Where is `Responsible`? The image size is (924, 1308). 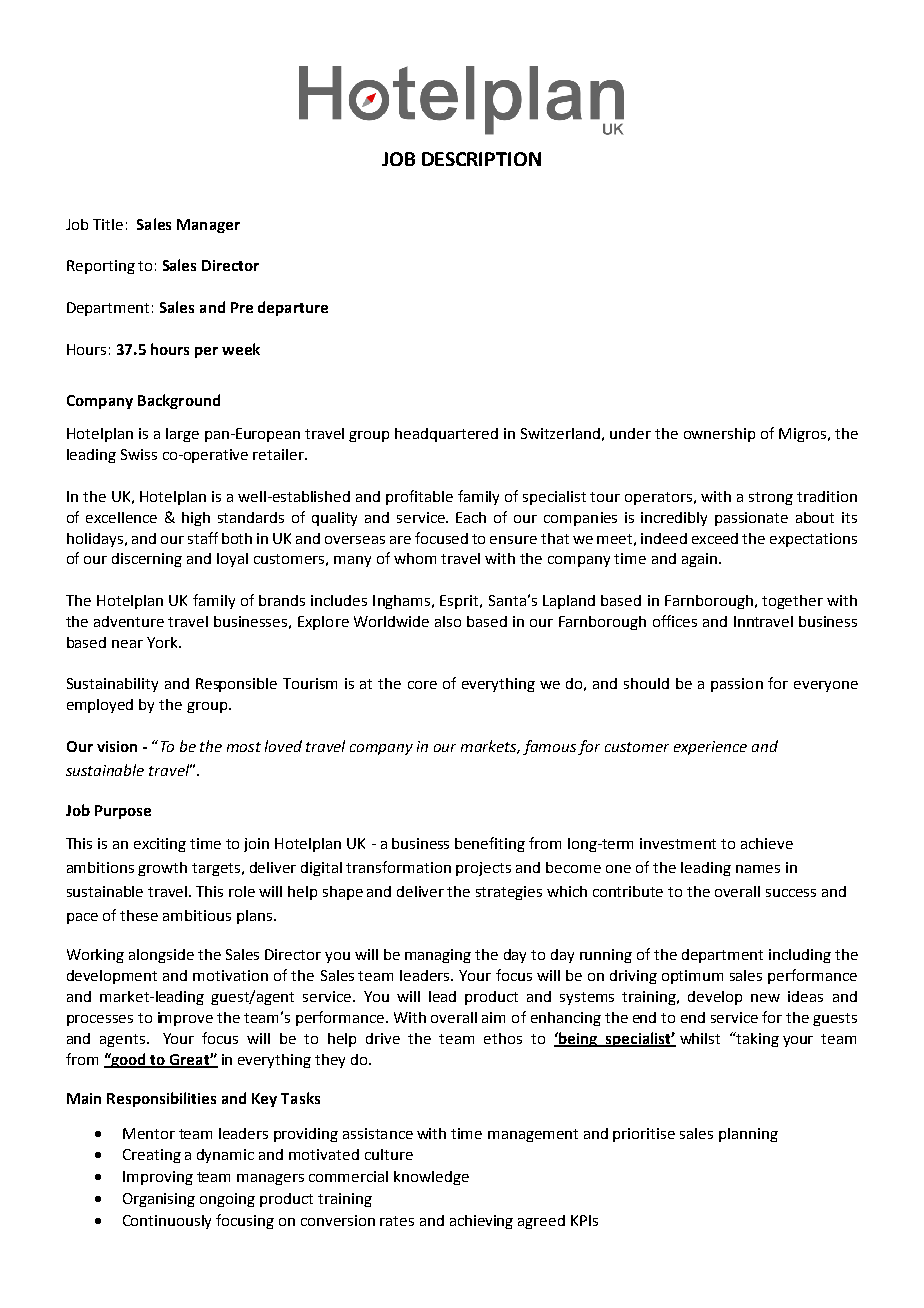
Responsible is located at coordinates (236, 685).
